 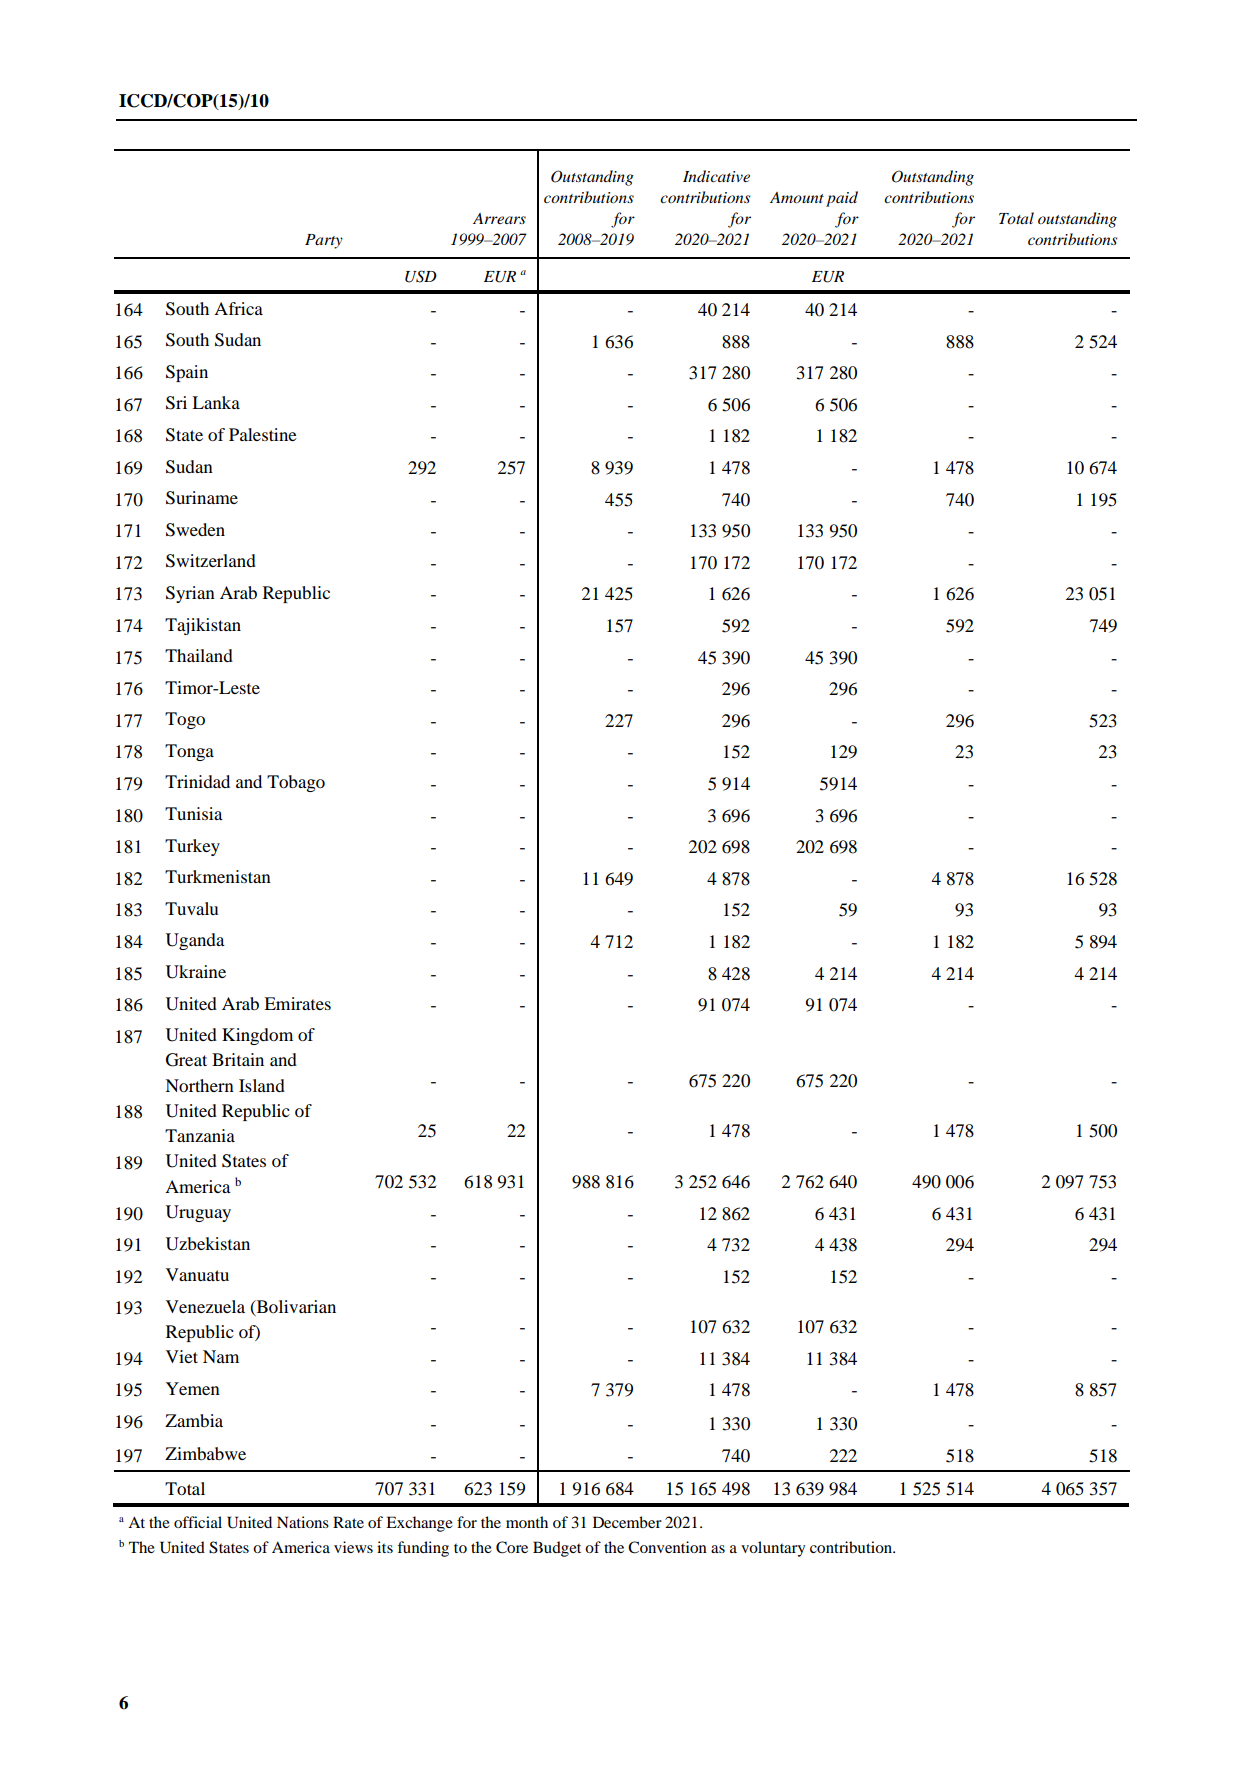 What do you see at coordinates (218, 876) in the document?
I see `Turkmenistan` at bounding box center [218, 876].
